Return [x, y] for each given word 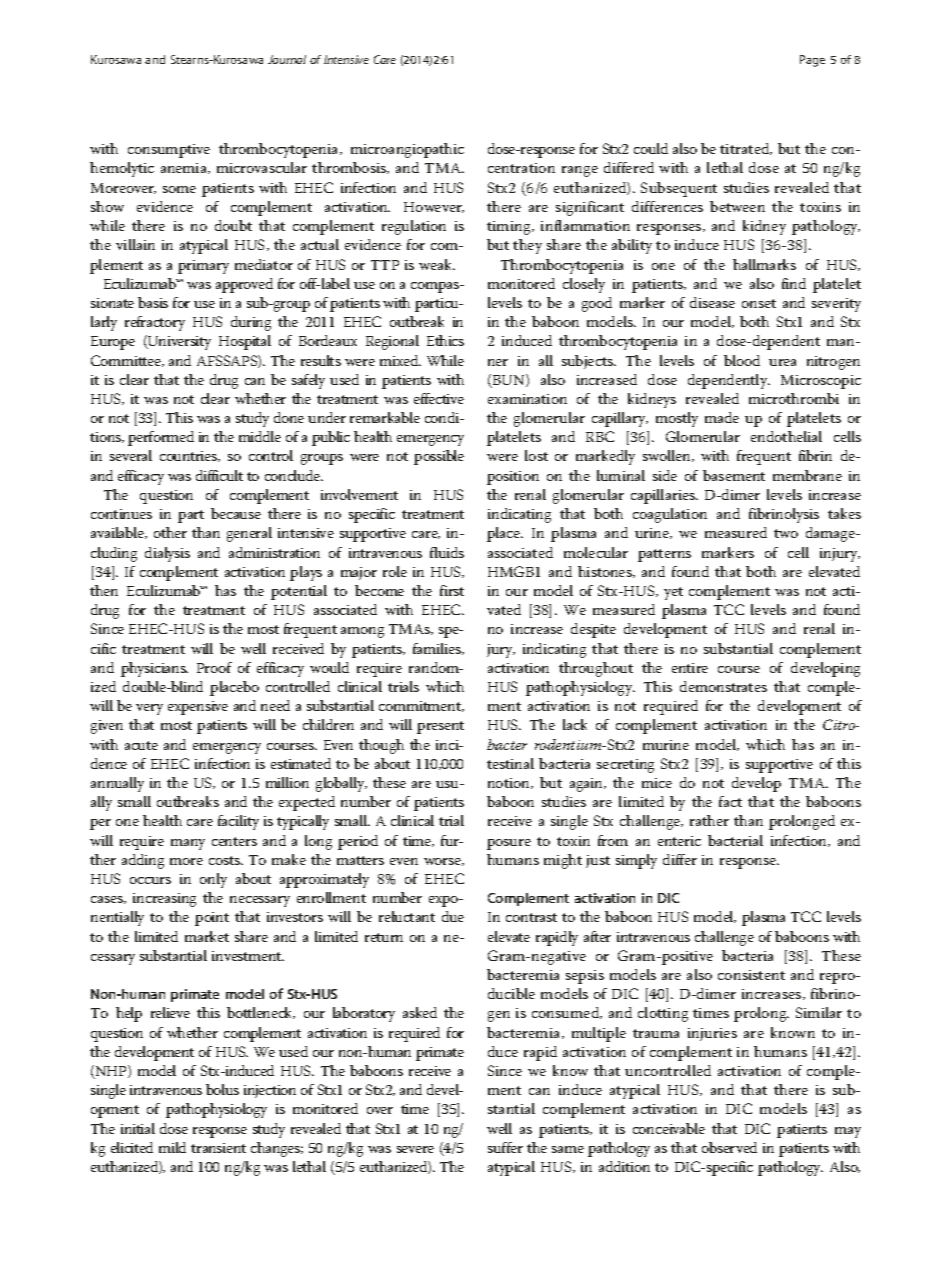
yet [673, 593]
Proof [214, 667]
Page [812, 61]
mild [172, 1147]
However [434, 207]
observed [729, 1147]
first [452, 590]
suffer [505, 1147]
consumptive [169, 151]
